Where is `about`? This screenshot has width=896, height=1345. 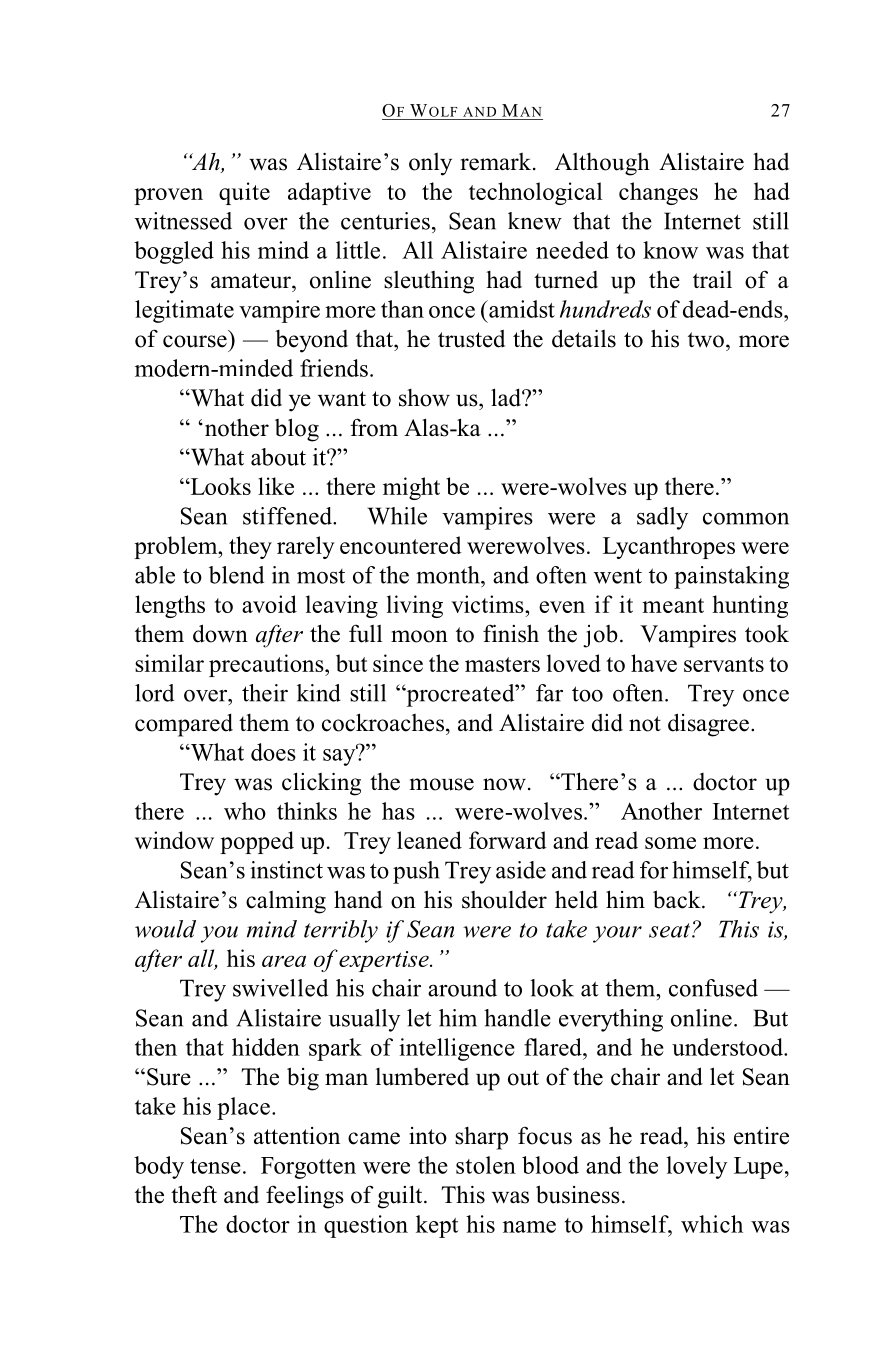
about is located at coordinates (278, 457).
